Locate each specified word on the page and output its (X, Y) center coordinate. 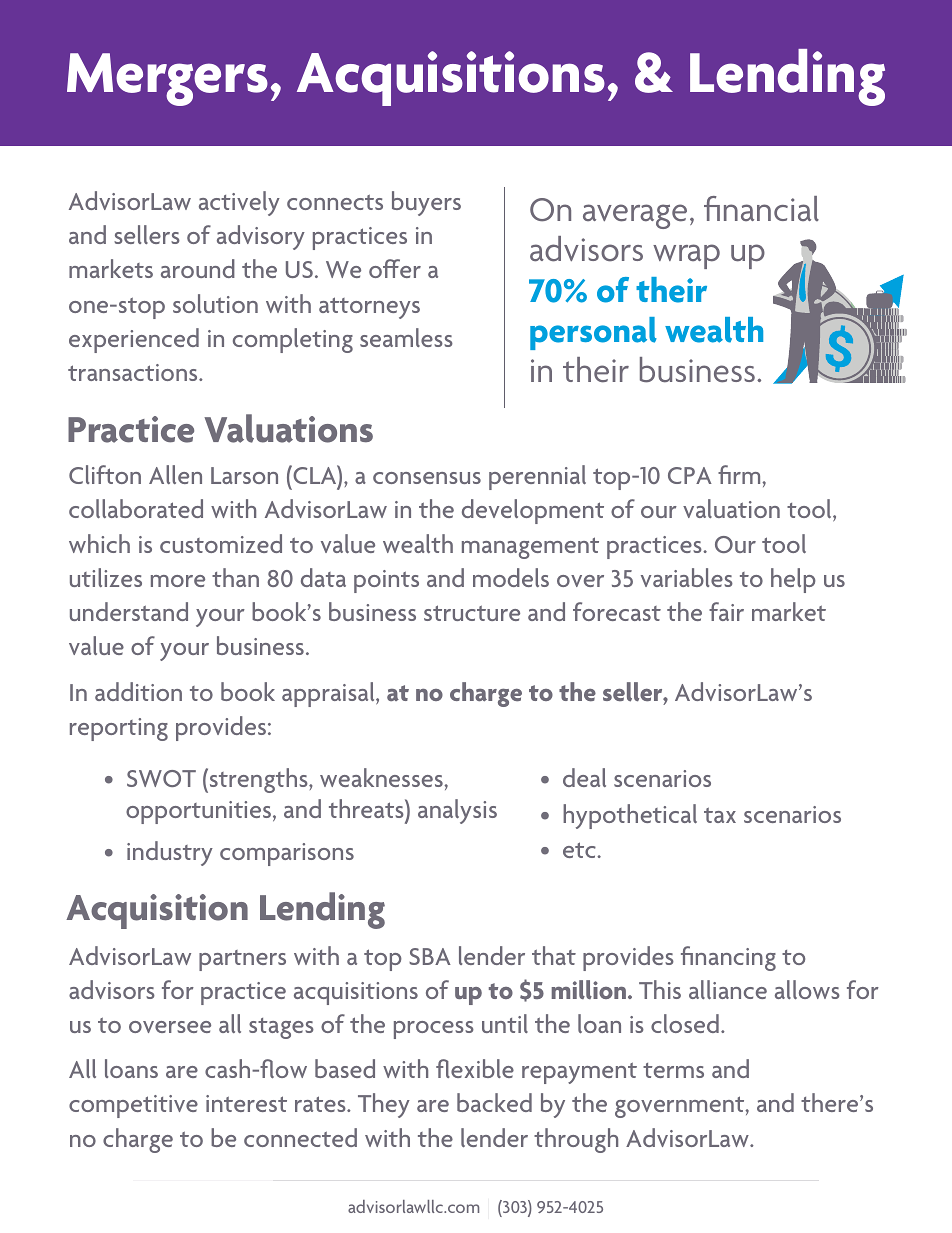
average (635, 216)
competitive (133, 1106)
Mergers (167, 79)
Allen (175, 474)
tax (720, 815)
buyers (426, 203)
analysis (457, 811)
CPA (690, 475)
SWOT (161, 778)
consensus (427, 478)
